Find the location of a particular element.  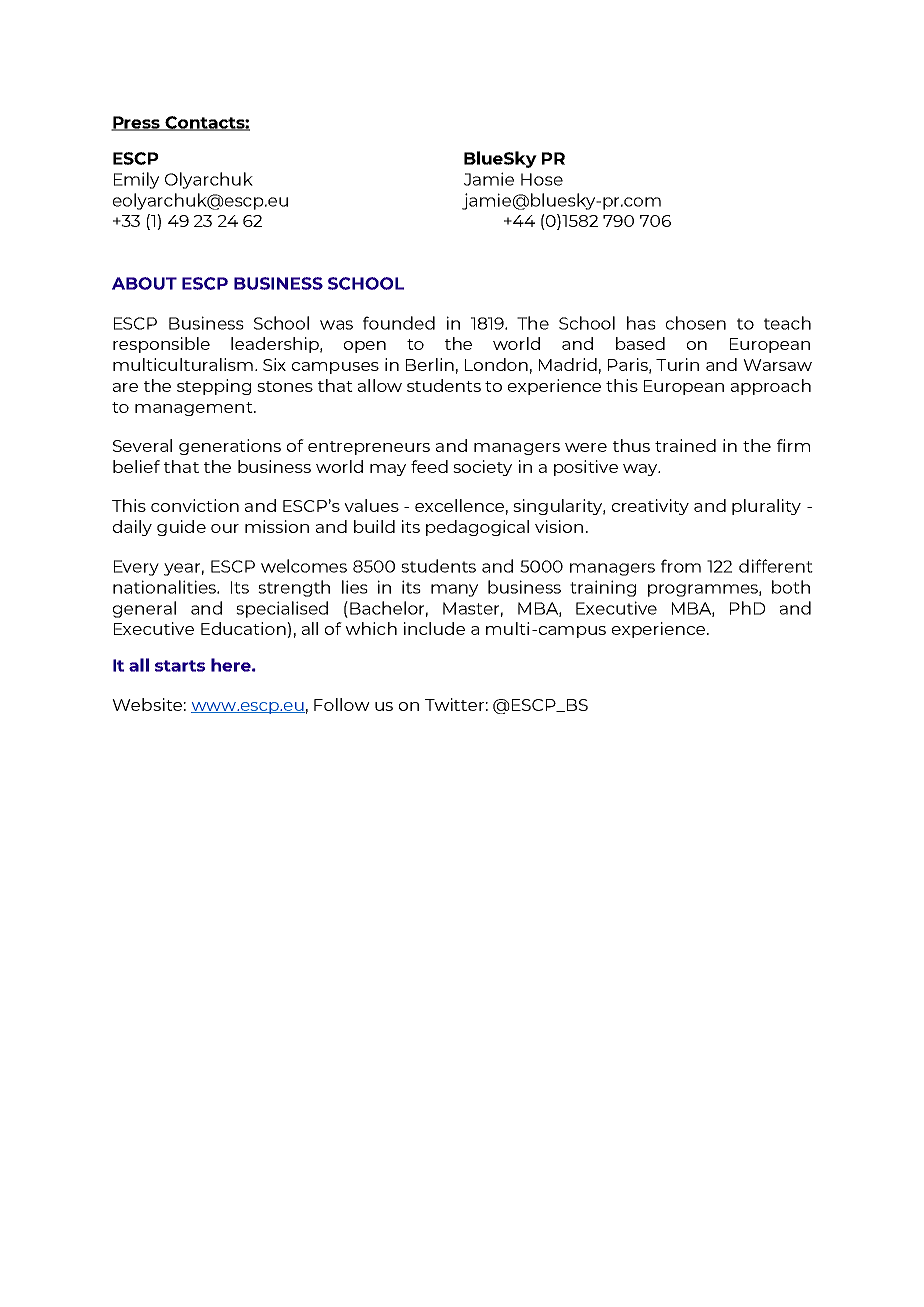

starts is located at coordinates (180, 666).
